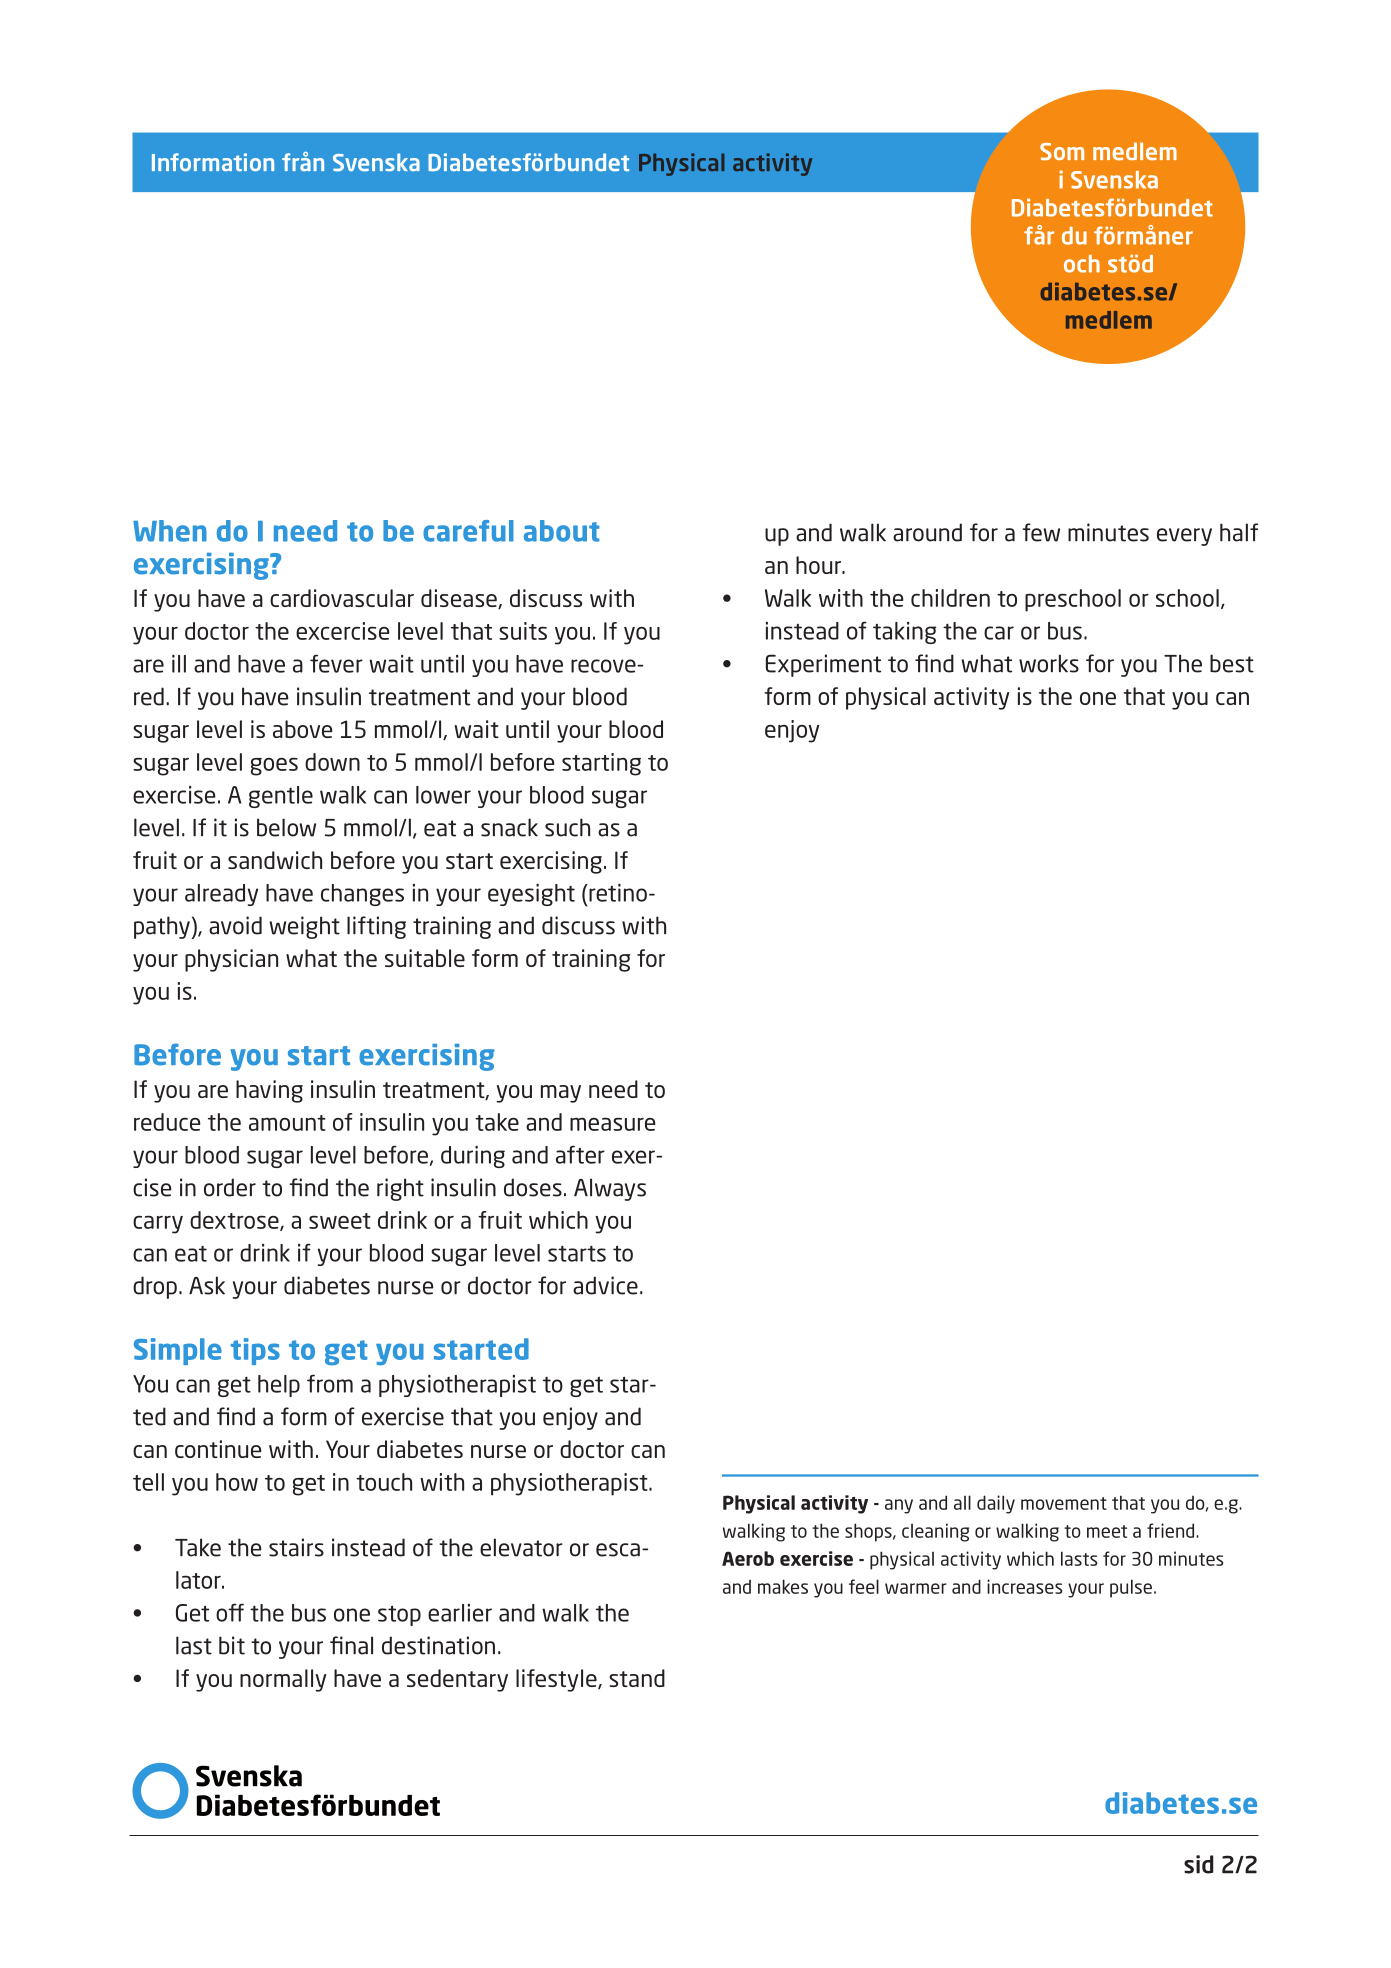  What do you see at coordinates (1082, 264) in the screenshot?
I see `och` at bounding box center [1082, 264].
